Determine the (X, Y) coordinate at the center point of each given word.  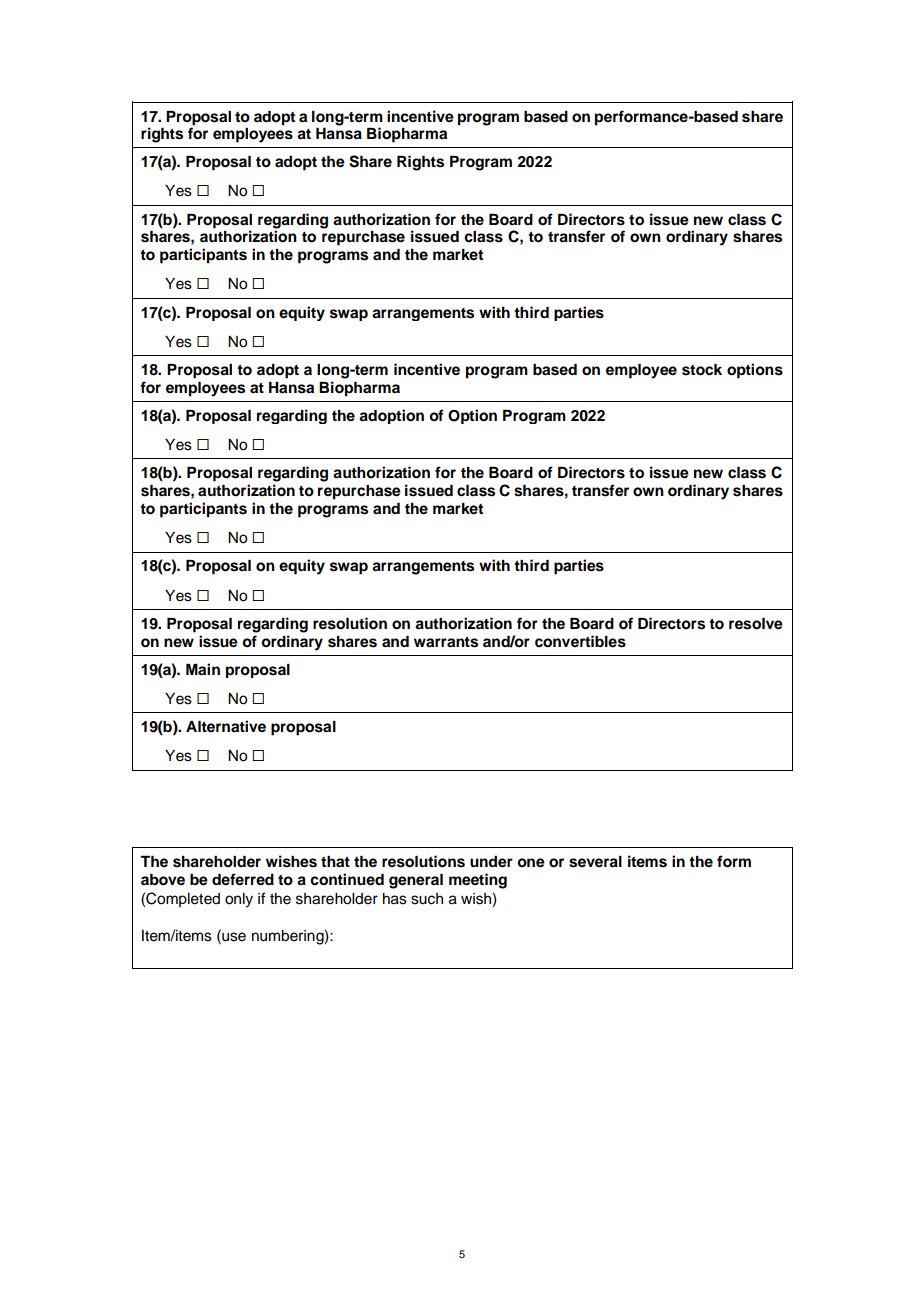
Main (203, 669)
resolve (756, 624)
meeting (478, 881)
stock (702, 370)
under (491, 862)
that (335, 862)
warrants (446, 642)
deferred (243, 879)
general (416, 881)
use (233, 936)
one (531, 863)
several (595, 862)
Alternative (226, 726)
